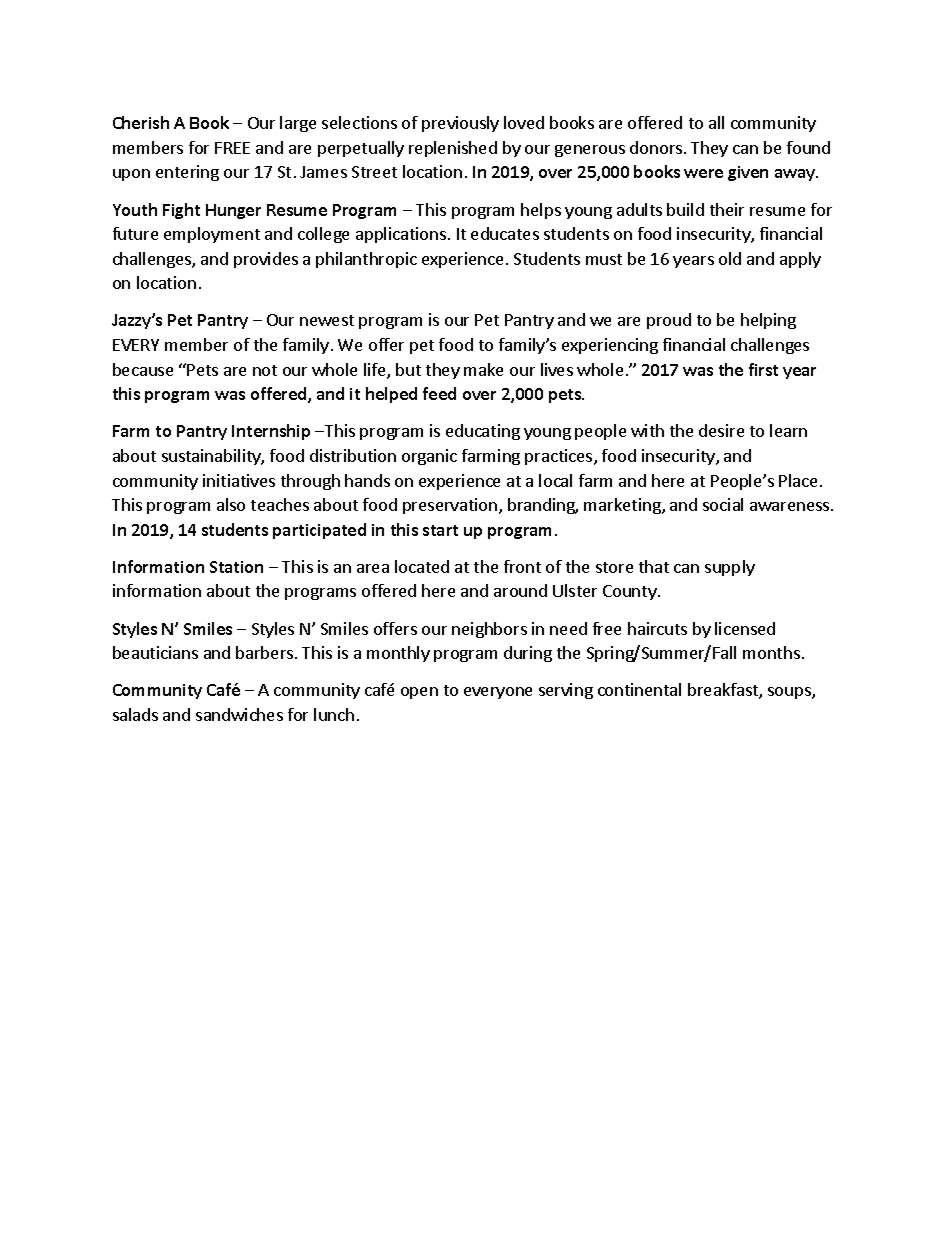 The height and width of the screenshot is (1233, 952). I want to click on donors, so click(656, 147).
